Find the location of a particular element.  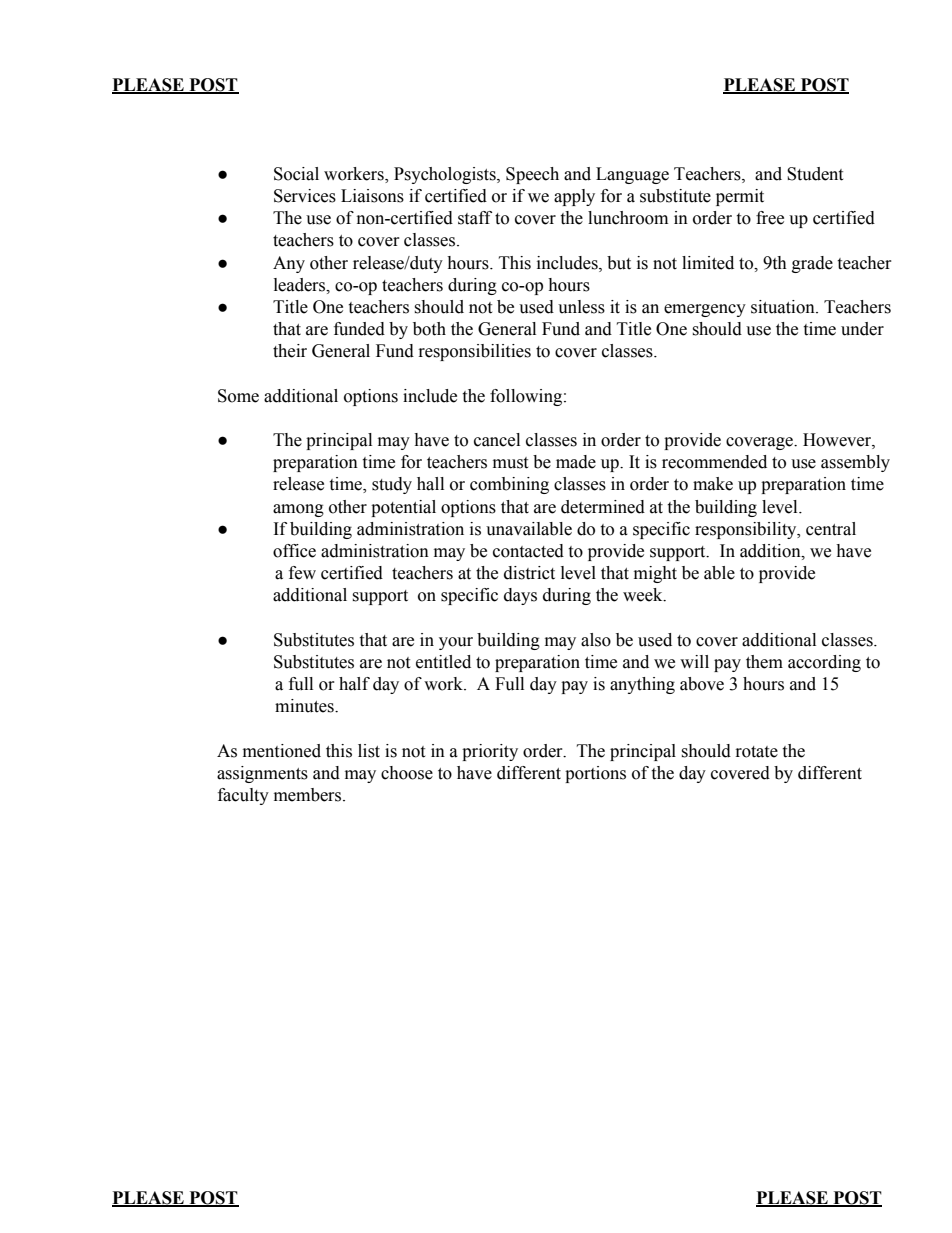

assembly is located at coordinates (855, 463).
